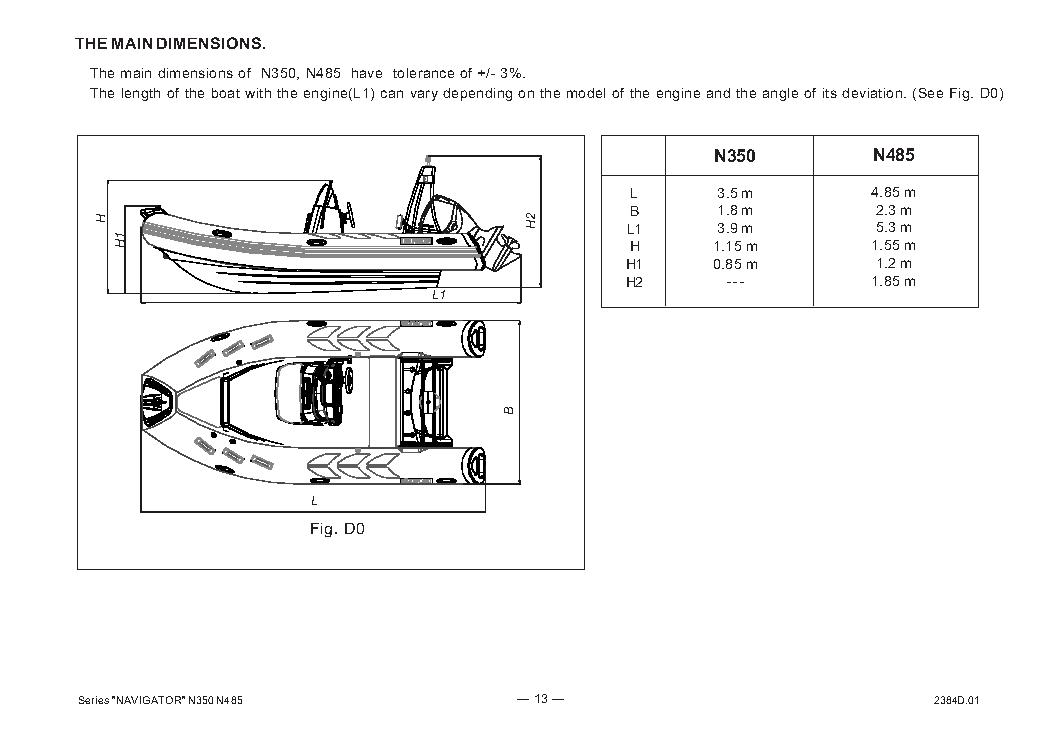  Describe the element at coordinates (258, 93) in the image. I see `with` at that location.
